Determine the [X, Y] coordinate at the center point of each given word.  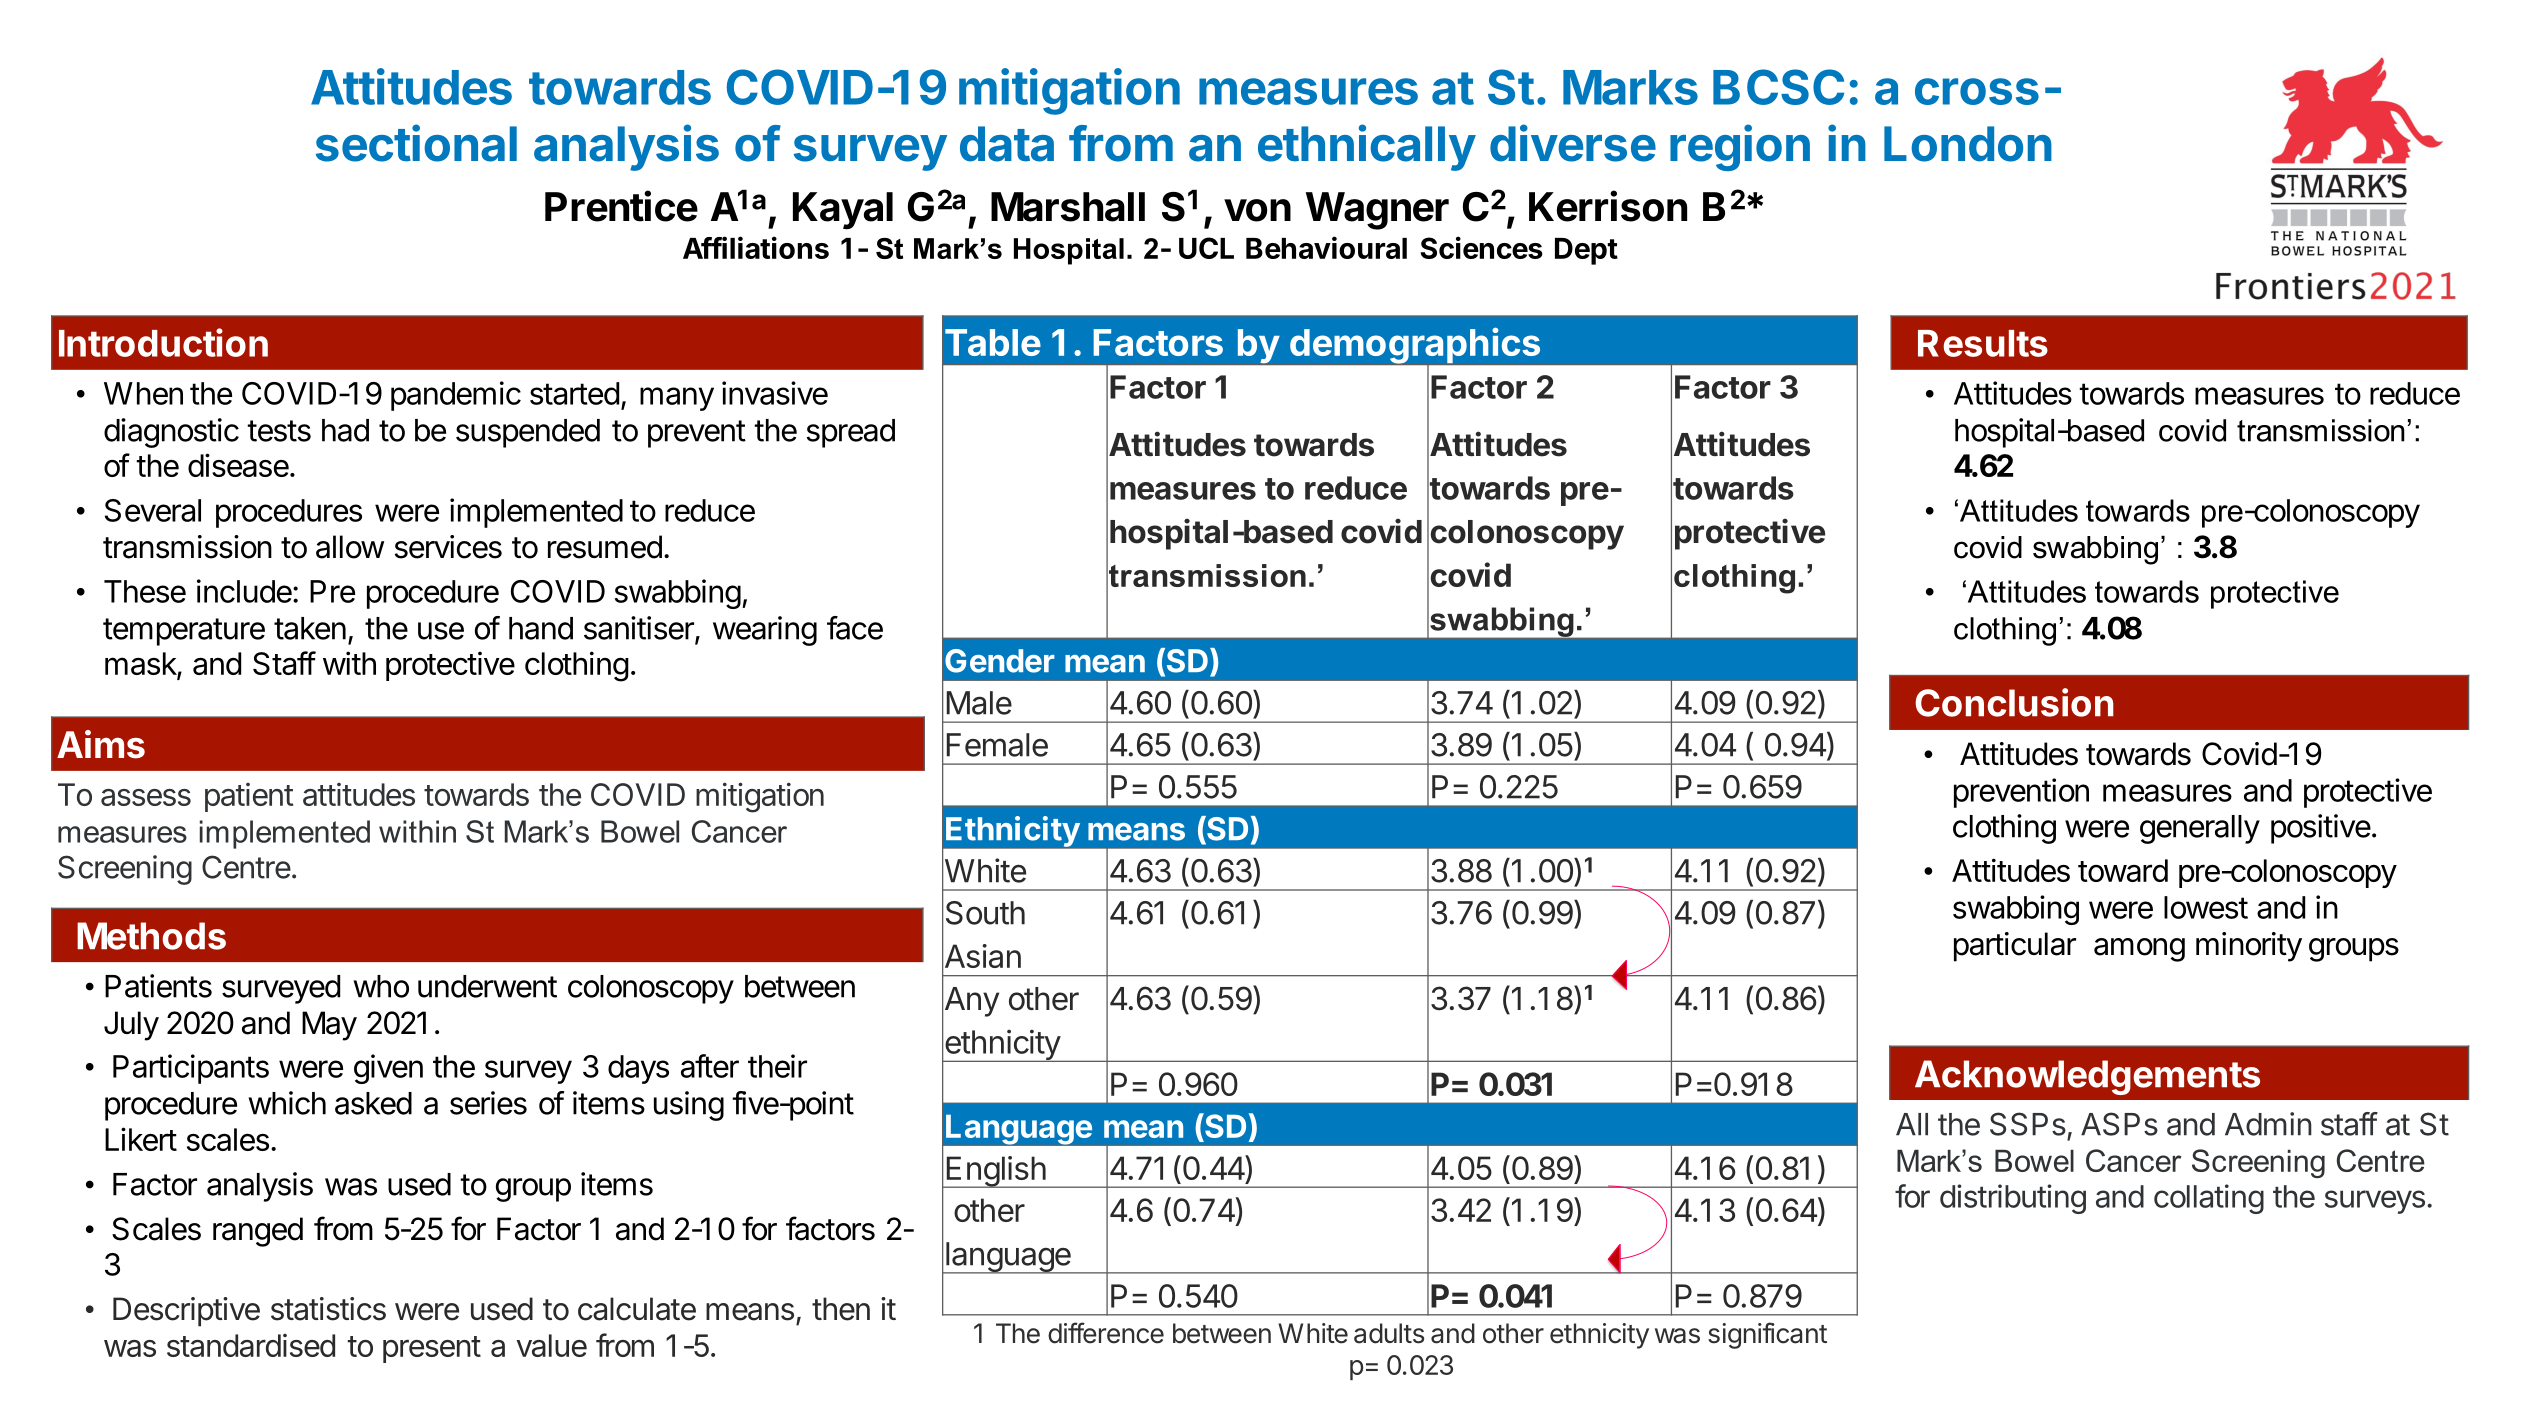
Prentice [621, 206]
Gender [1000, 661]
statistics [328, 1309]
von [1257, 210]
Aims [101, 744]
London [1968, 144]
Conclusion [2014, 702]
